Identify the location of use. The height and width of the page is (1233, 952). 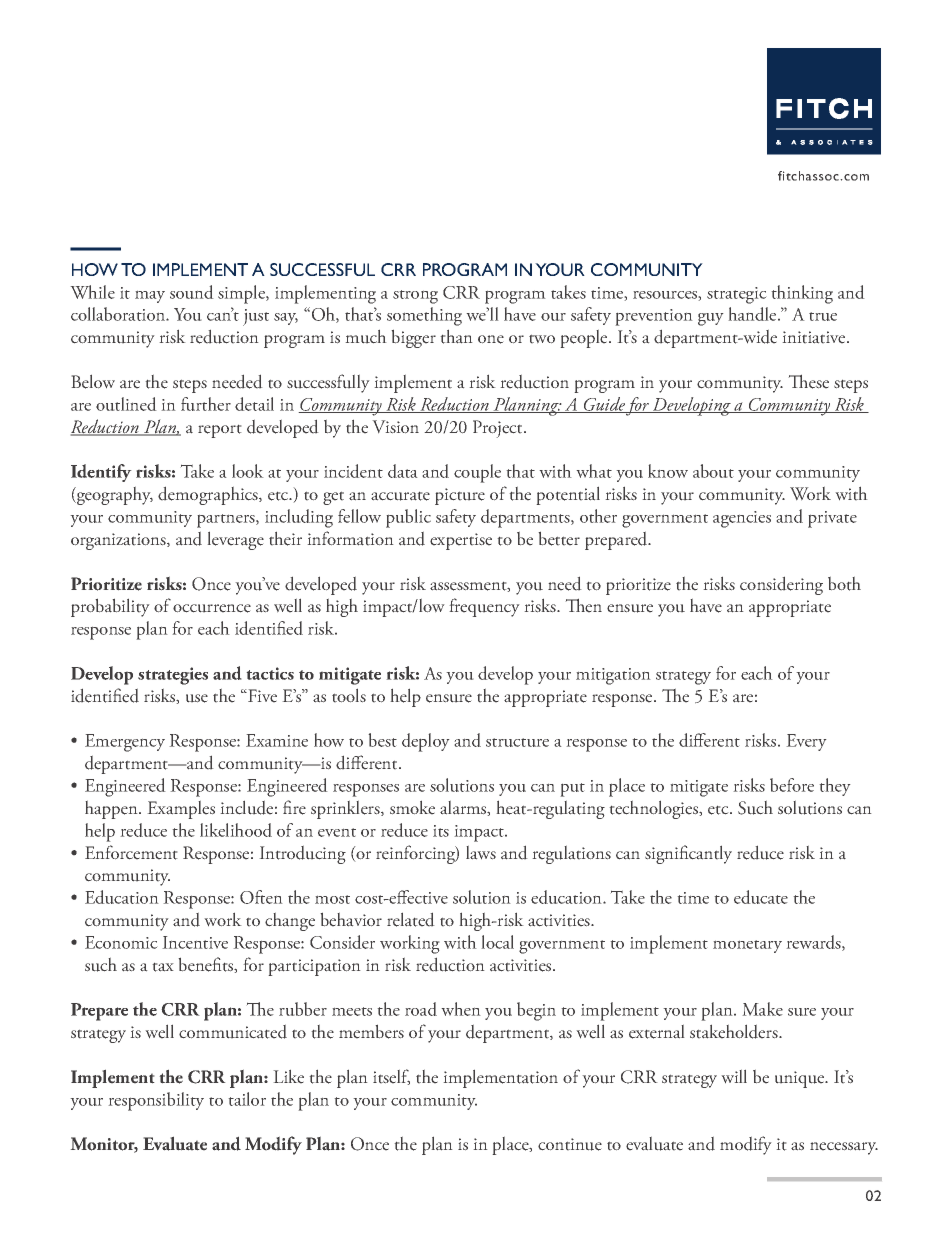
(197, 698).
